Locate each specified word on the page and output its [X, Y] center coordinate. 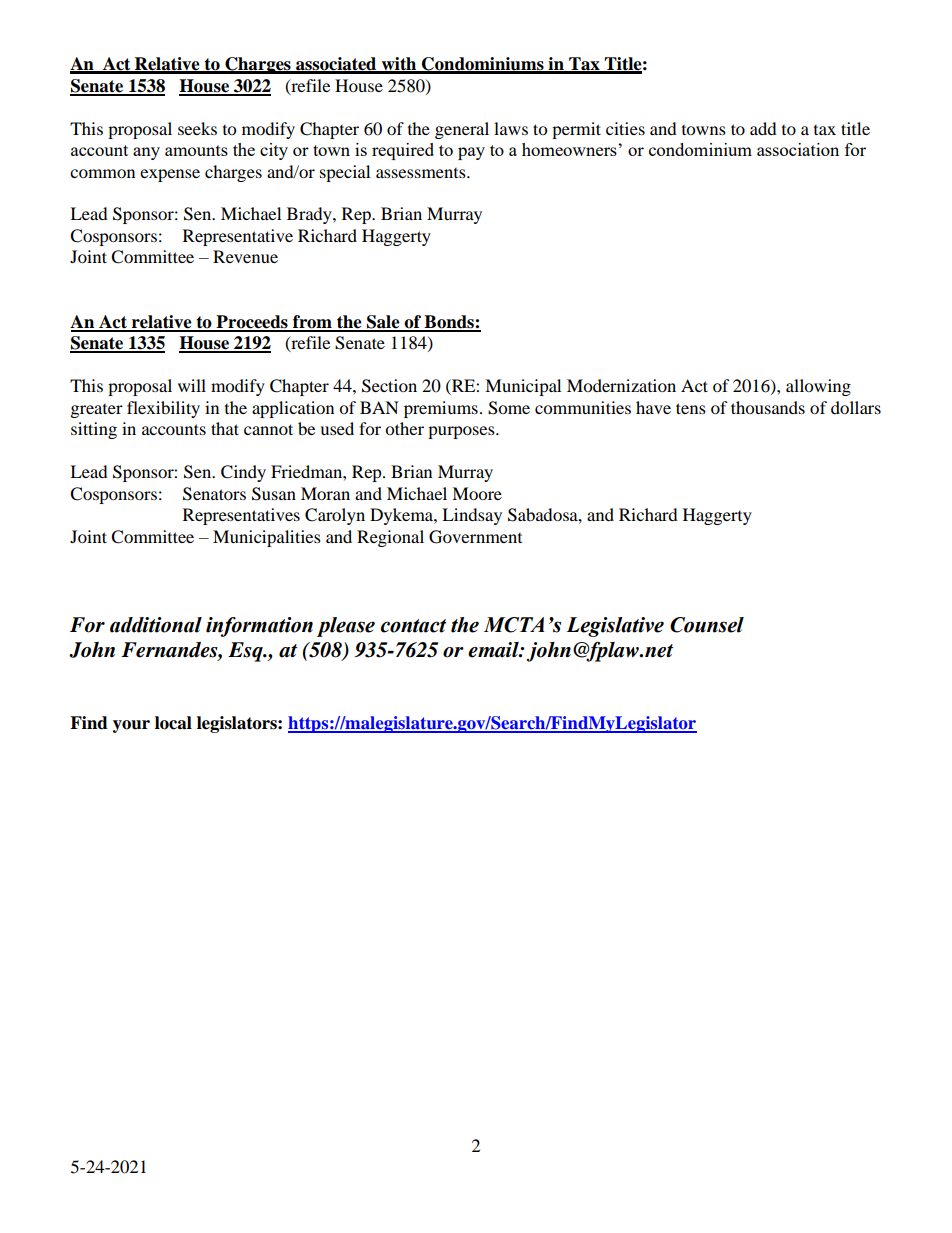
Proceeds [252, 323]
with [399, 65]
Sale [383, 323]
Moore [477, 493]
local [173, 723]
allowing [818, 387]
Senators [214, 494]
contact [413, 626]
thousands [768, 407]
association [798, 149]
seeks [197, 128]
